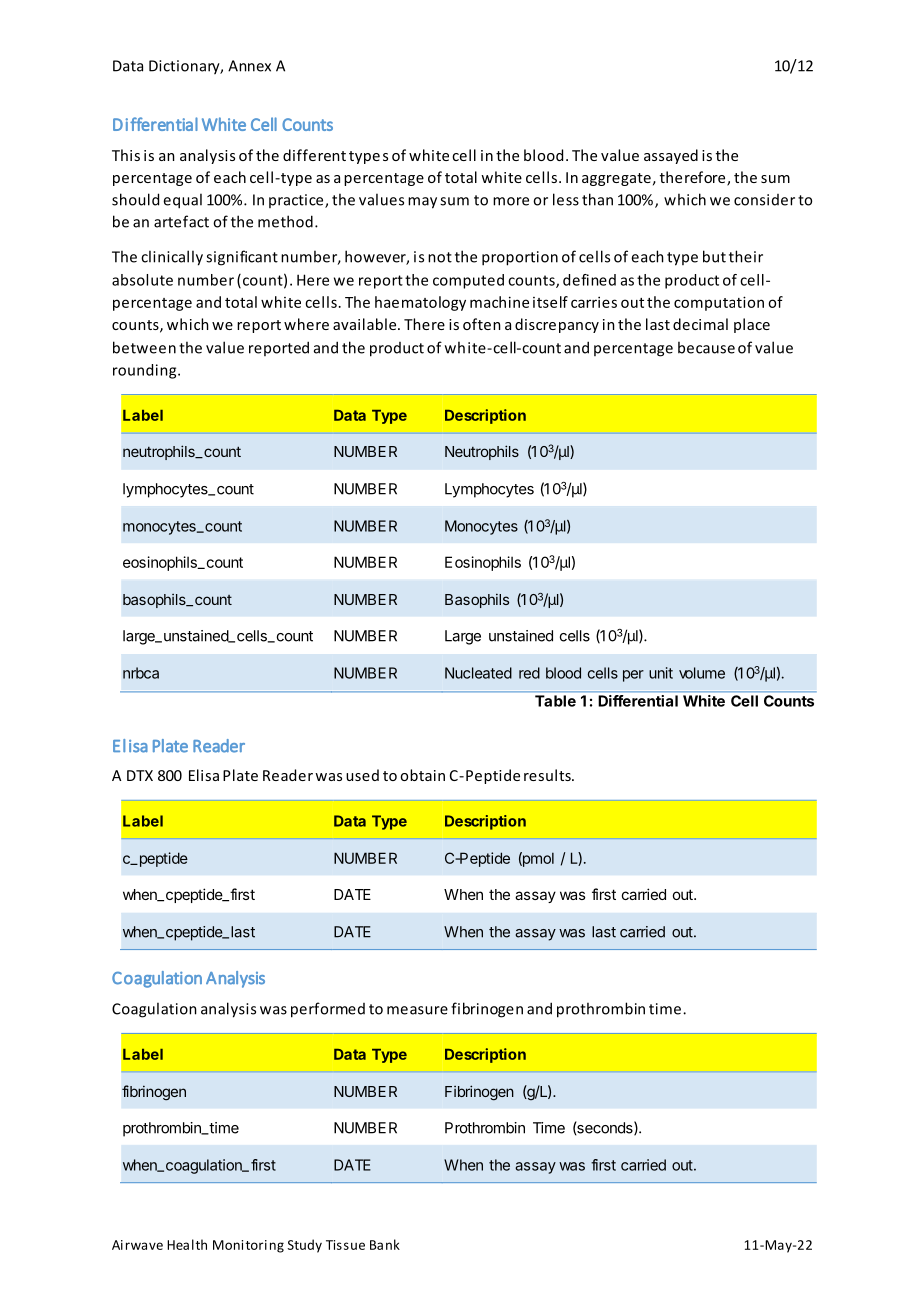  What do you see at coordinates (345, 1245) in the screenshot?
I see `Tissue` at bounding box center [345, 1245].
